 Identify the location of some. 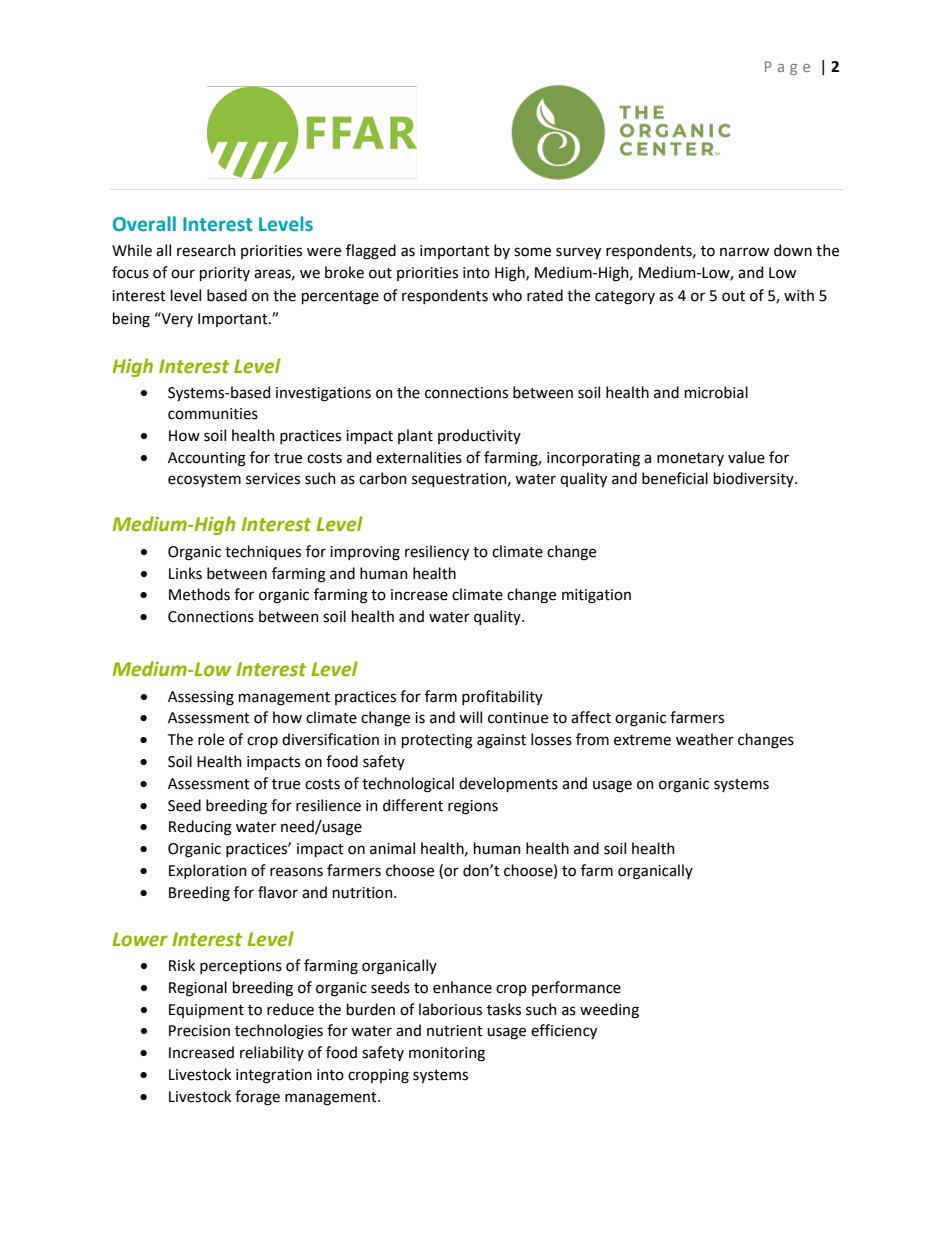
(532, 252).
